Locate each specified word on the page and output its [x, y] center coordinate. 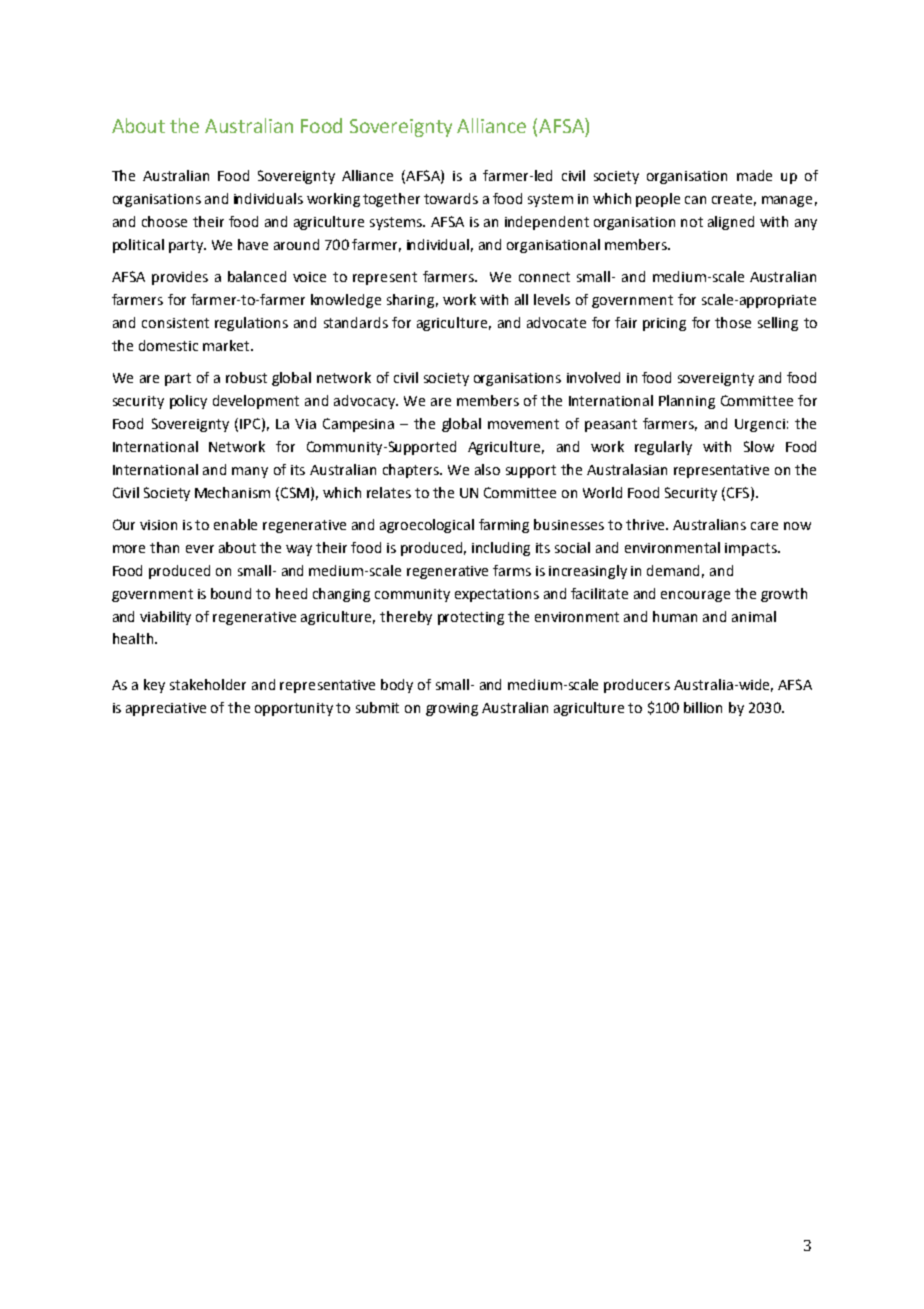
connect [544, 277]
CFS [738, 493]
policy [188, 402]
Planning [687, 402]
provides [180, 278]
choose [164, 221]
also [487, 469]
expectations [497, 595]
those [733, 322]
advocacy [365, 402]
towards [451, 198]
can [695, 200]
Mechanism [232, 492]
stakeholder [208, 684]
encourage [695, 596]
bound [231, 593]
